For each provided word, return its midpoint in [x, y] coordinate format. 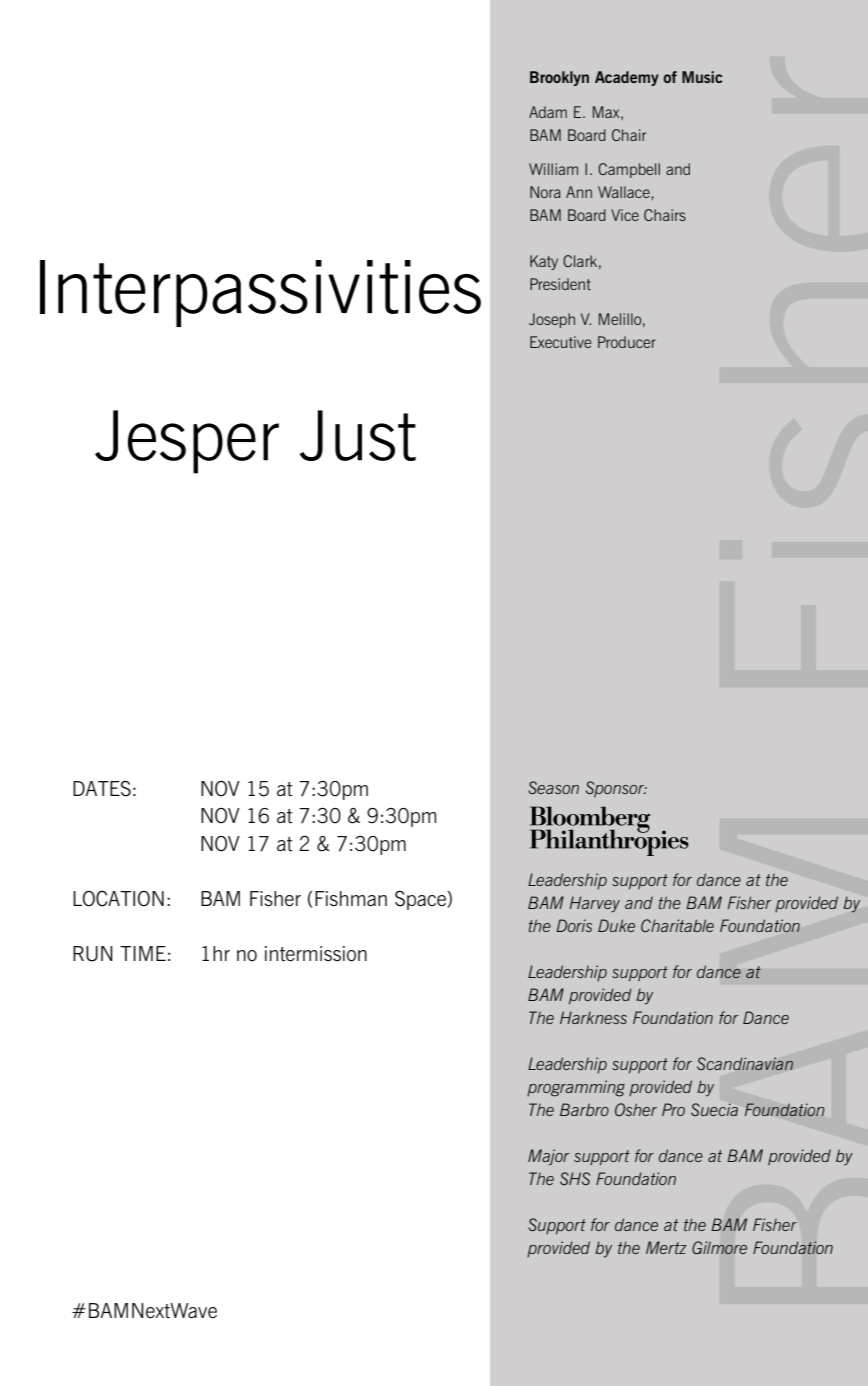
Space [421, 900]
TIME [143, 953]
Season [553, 787]
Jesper [187, 442]
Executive [560, 342]
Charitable [677, 925]
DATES [102, 789]
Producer [627, 342]
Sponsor [616, 789]
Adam [548, 112]
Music [702, 77]
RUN [93, 954]
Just [358, 435]
